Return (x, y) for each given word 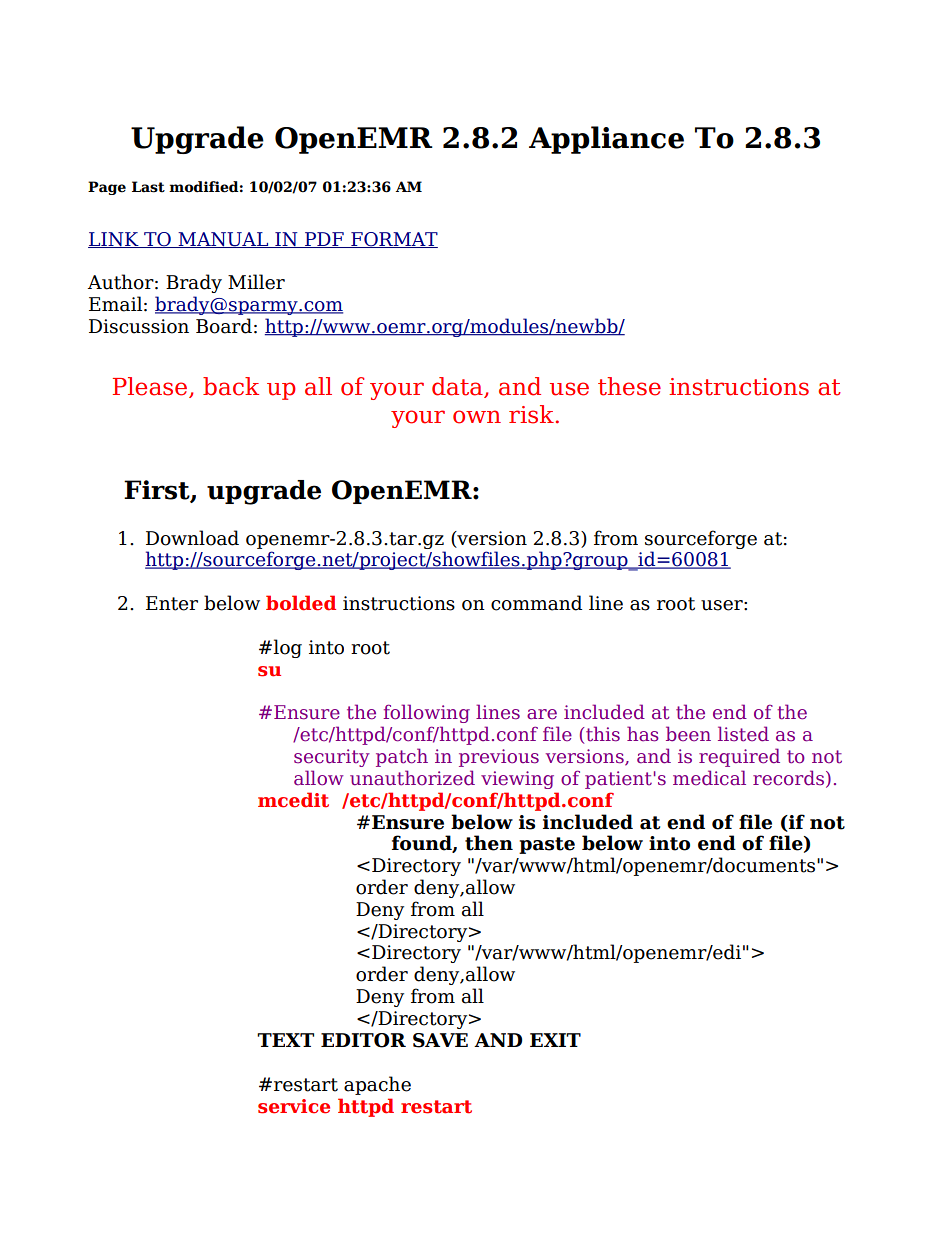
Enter (172, 603)
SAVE (440, 1040)
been (688, 734)
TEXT (285, 1040)
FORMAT (393, 240)
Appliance (606, 140)
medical (709, 778)
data (458, 387)
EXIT (555, 1040)
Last (148, 187)
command (536, 603)
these (629, 386)
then (489, 843)
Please (151, 387)
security (332, 758)
